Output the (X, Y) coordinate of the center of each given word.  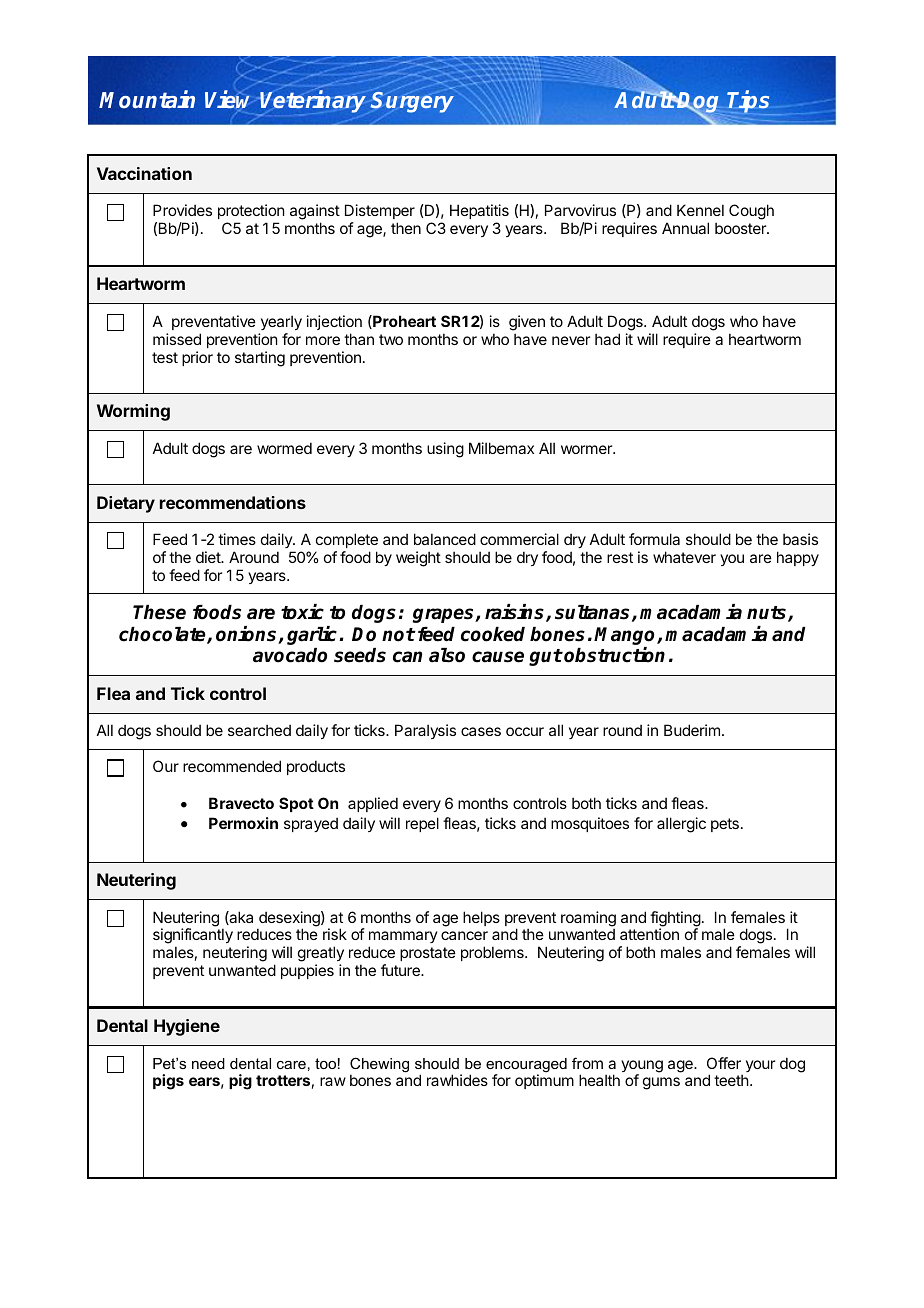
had (607, 339)
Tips (749, 102)
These (159, 612)
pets (725, 825)
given (527, 323)
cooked (493, 634)
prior (197, 358)
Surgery (412, 102)
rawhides (457, 1080)
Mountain (147, 99)
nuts (768, 614)
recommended (232, 766)
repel (422, 824)
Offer (724, 1063)
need (208, 1063)
